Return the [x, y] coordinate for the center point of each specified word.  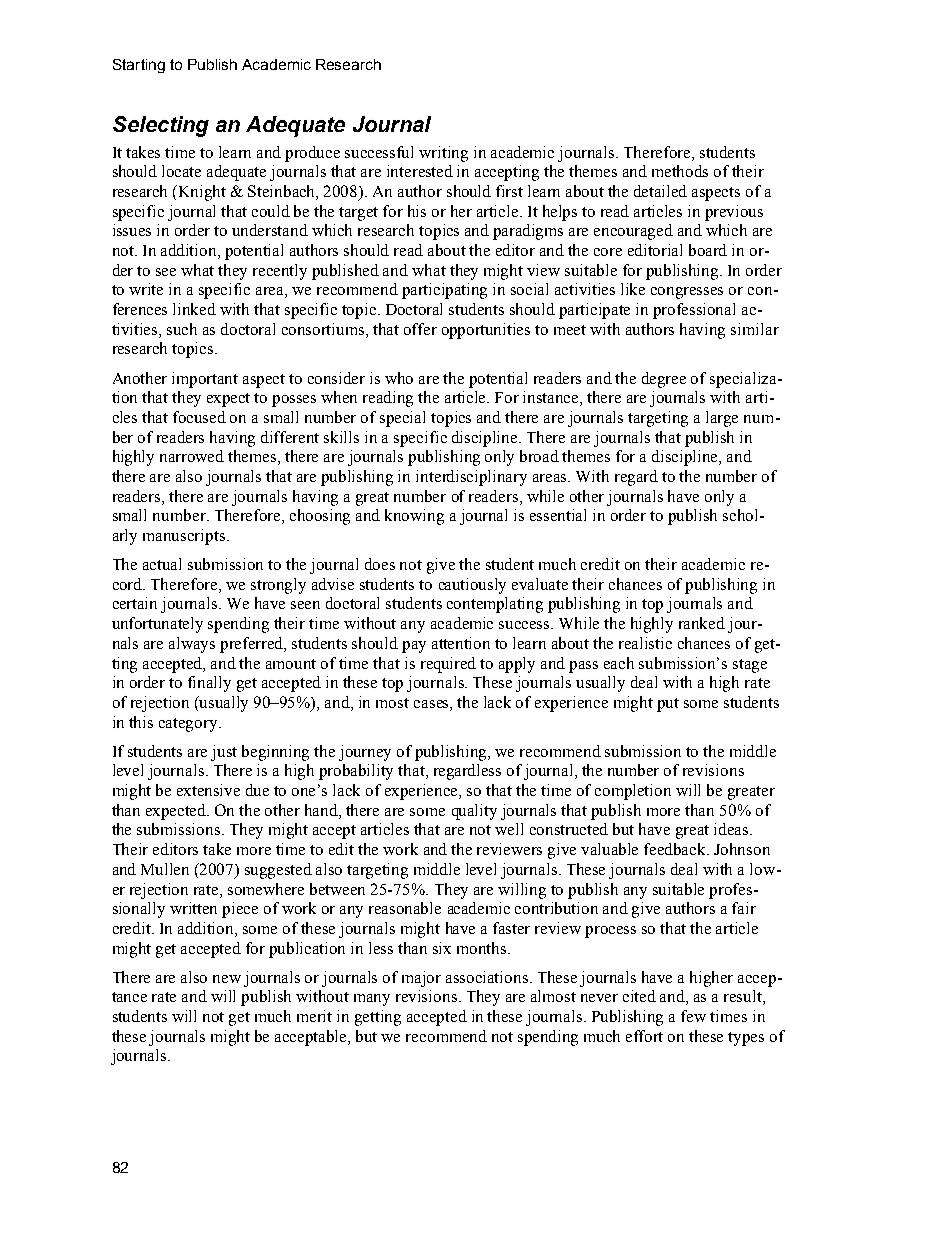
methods [680, 171]
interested [420, 171]
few [693, 1016]
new [227, 979]
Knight [202, 193]
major [421, 979]
